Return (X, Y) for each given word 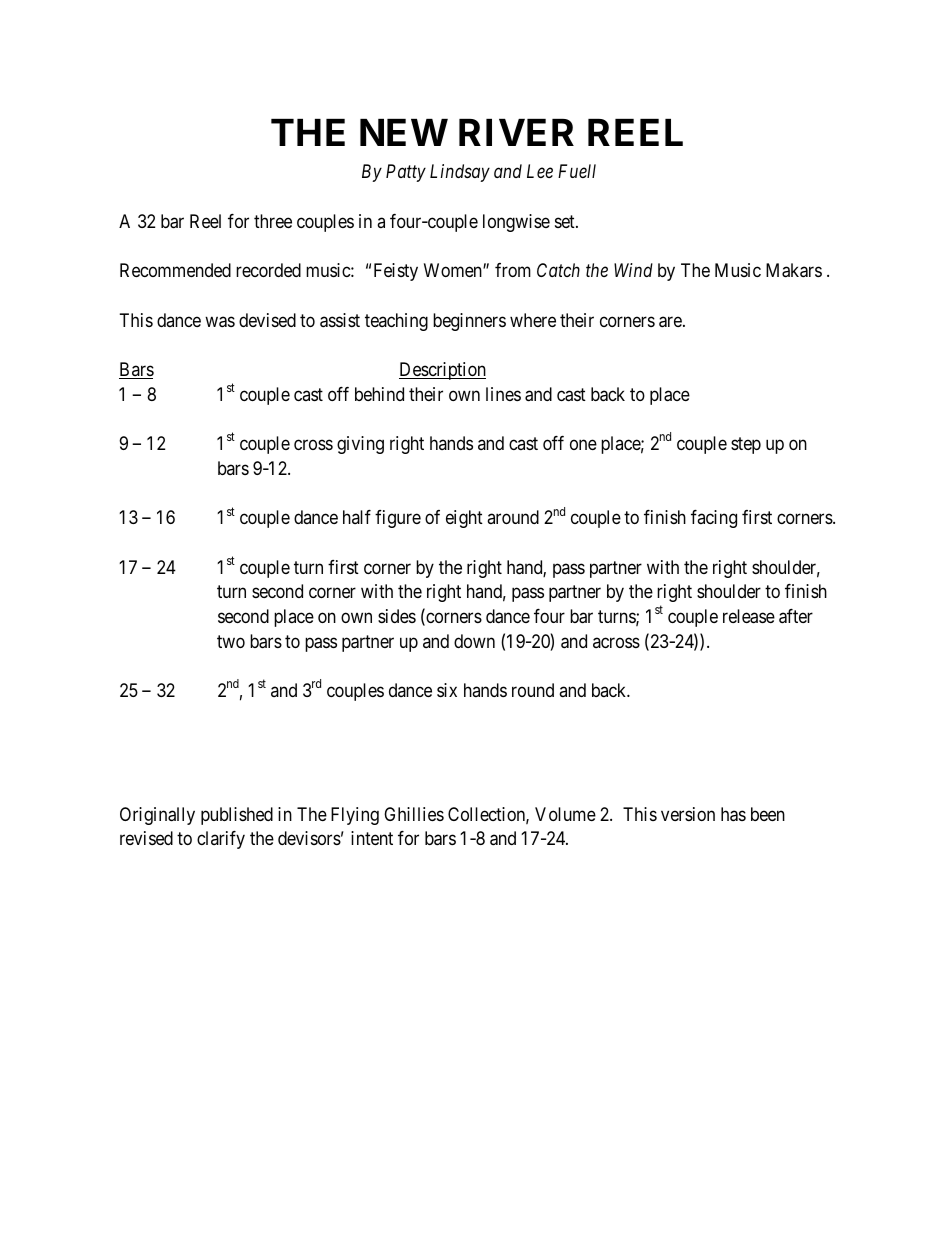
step (746, 445)
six (447, 690)
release (749, 616)
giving (360, 445)
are (671, 322)
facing (714, 519)
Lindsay (460, 173)
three (273, 221)
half (357, 517)
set (566, 221)
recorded (268, 270)
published (237, 816)
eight (464, 519)
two (231, 641)
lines (503, 394)
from (513, 270)
